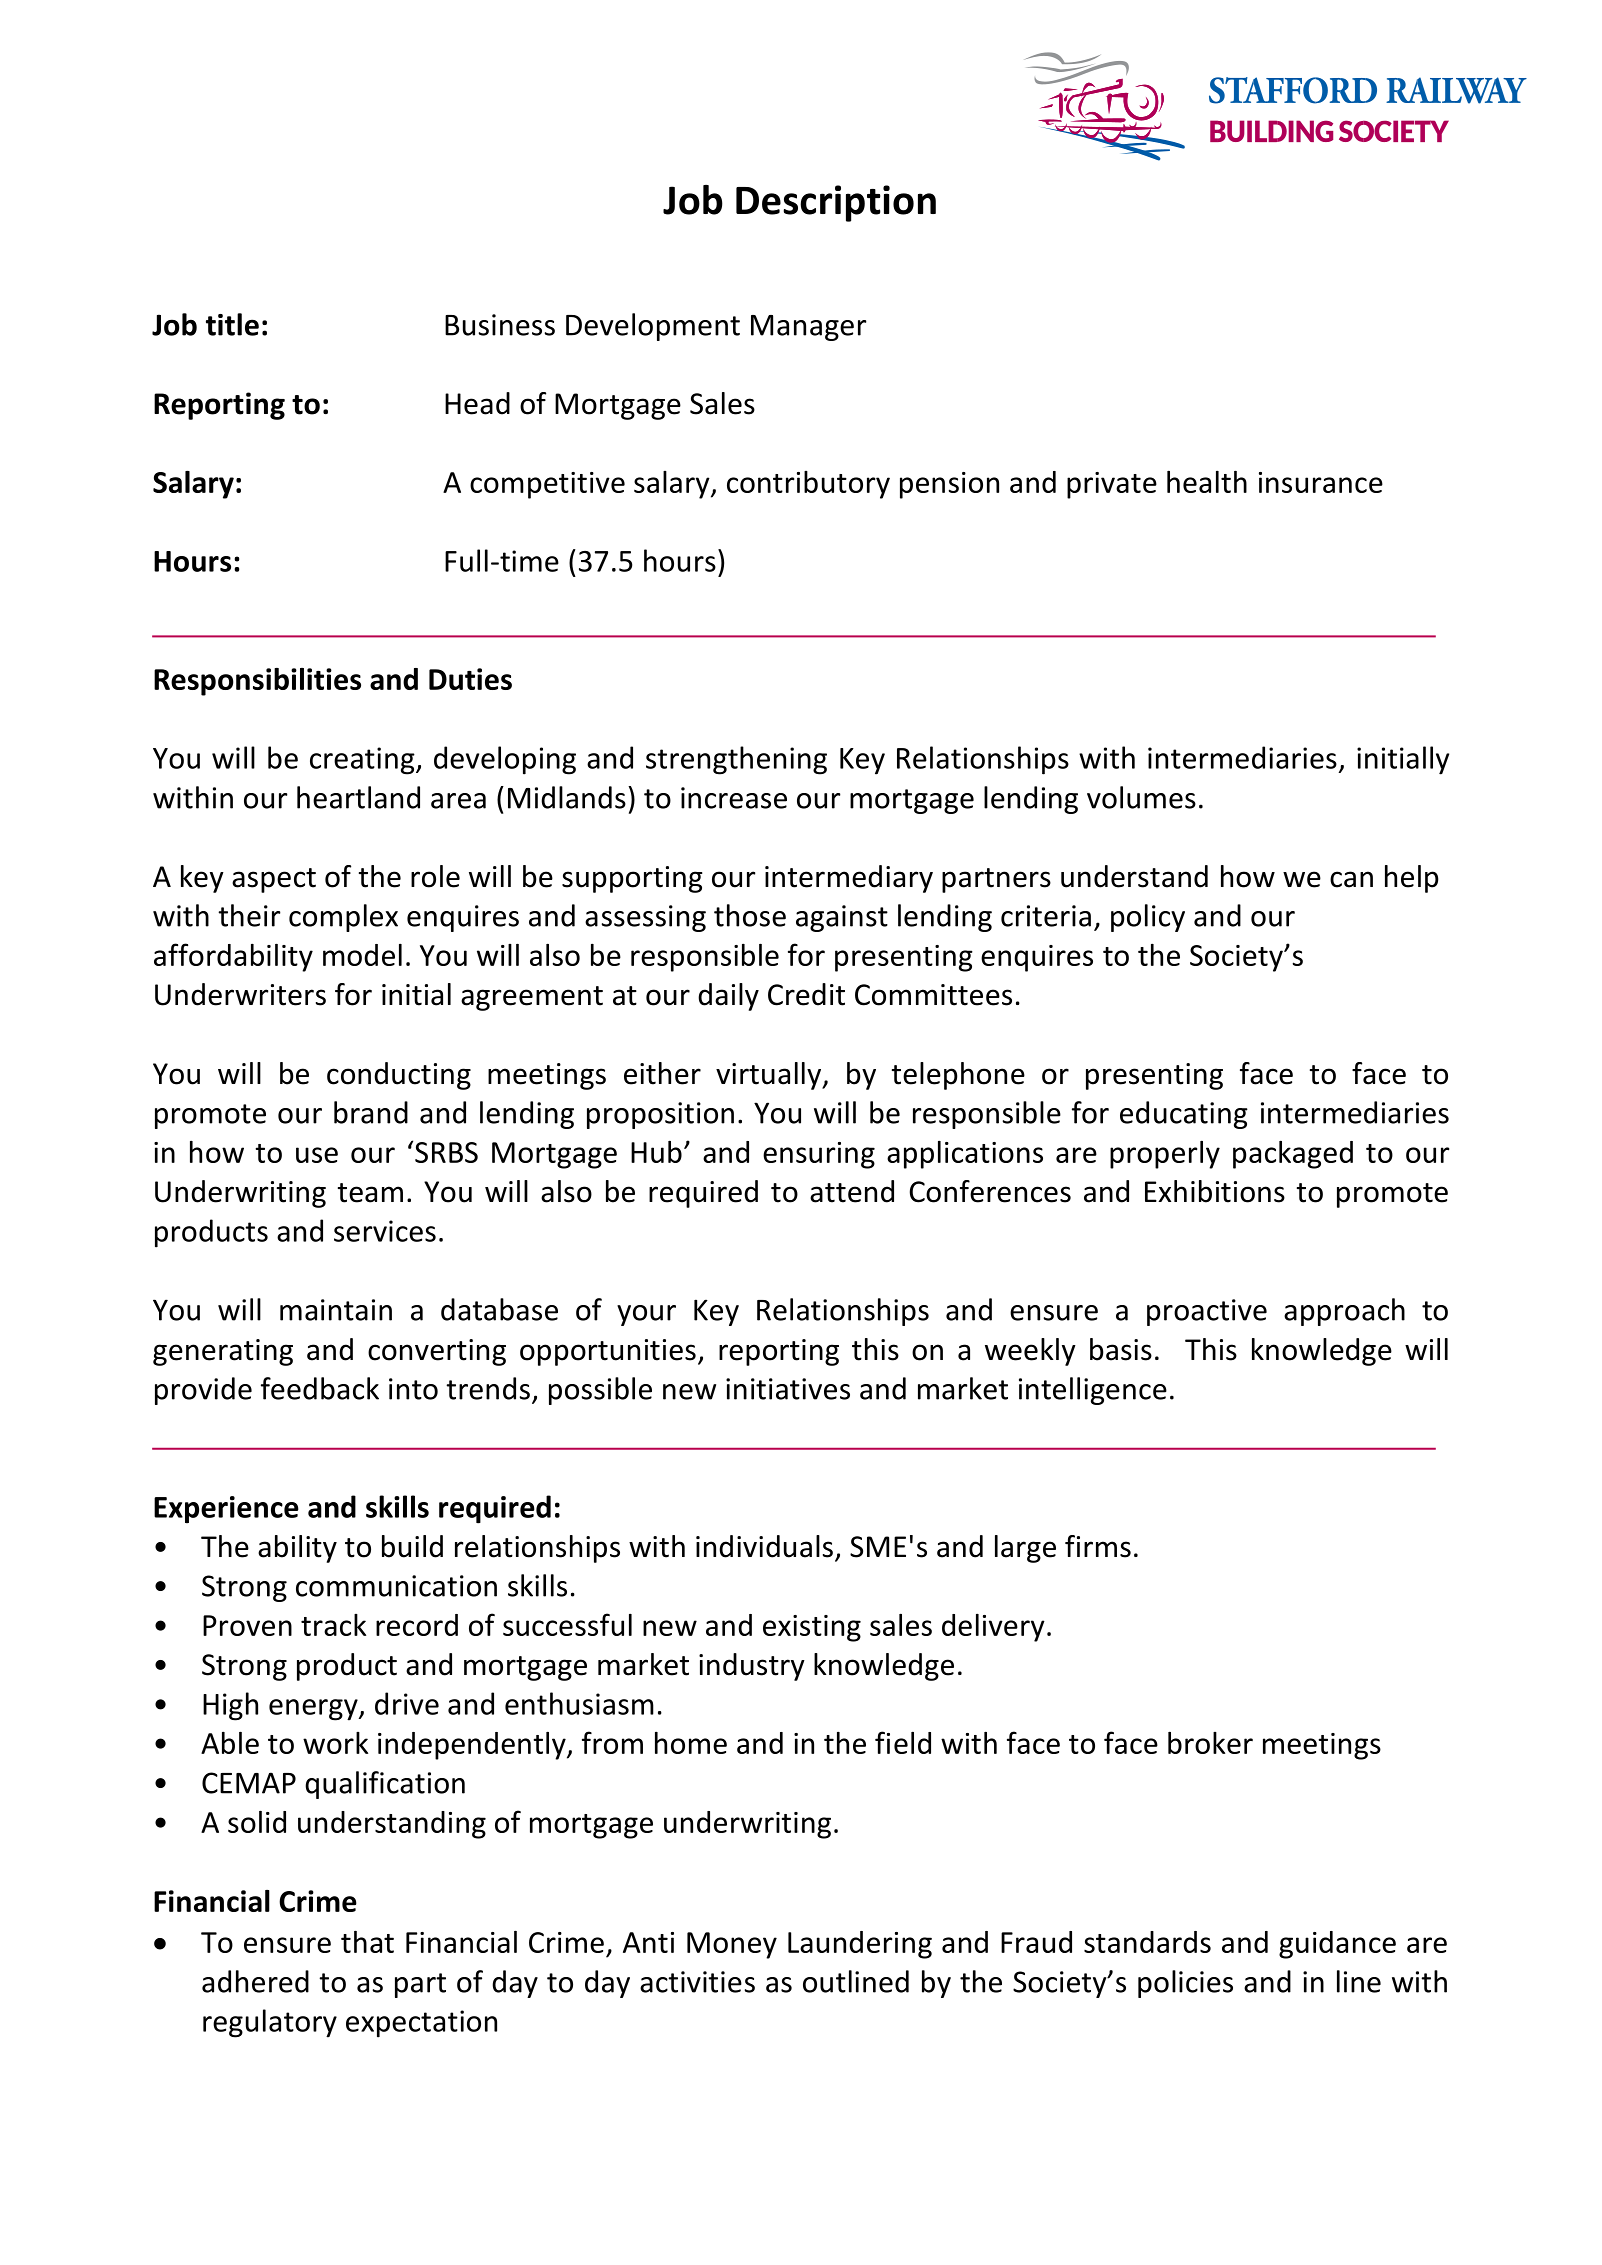 Image resolution: width=1602 pixels, height=2265 pixels. Describe the element at coordinates (367, 1942) in the page. I see `that` at that location.
